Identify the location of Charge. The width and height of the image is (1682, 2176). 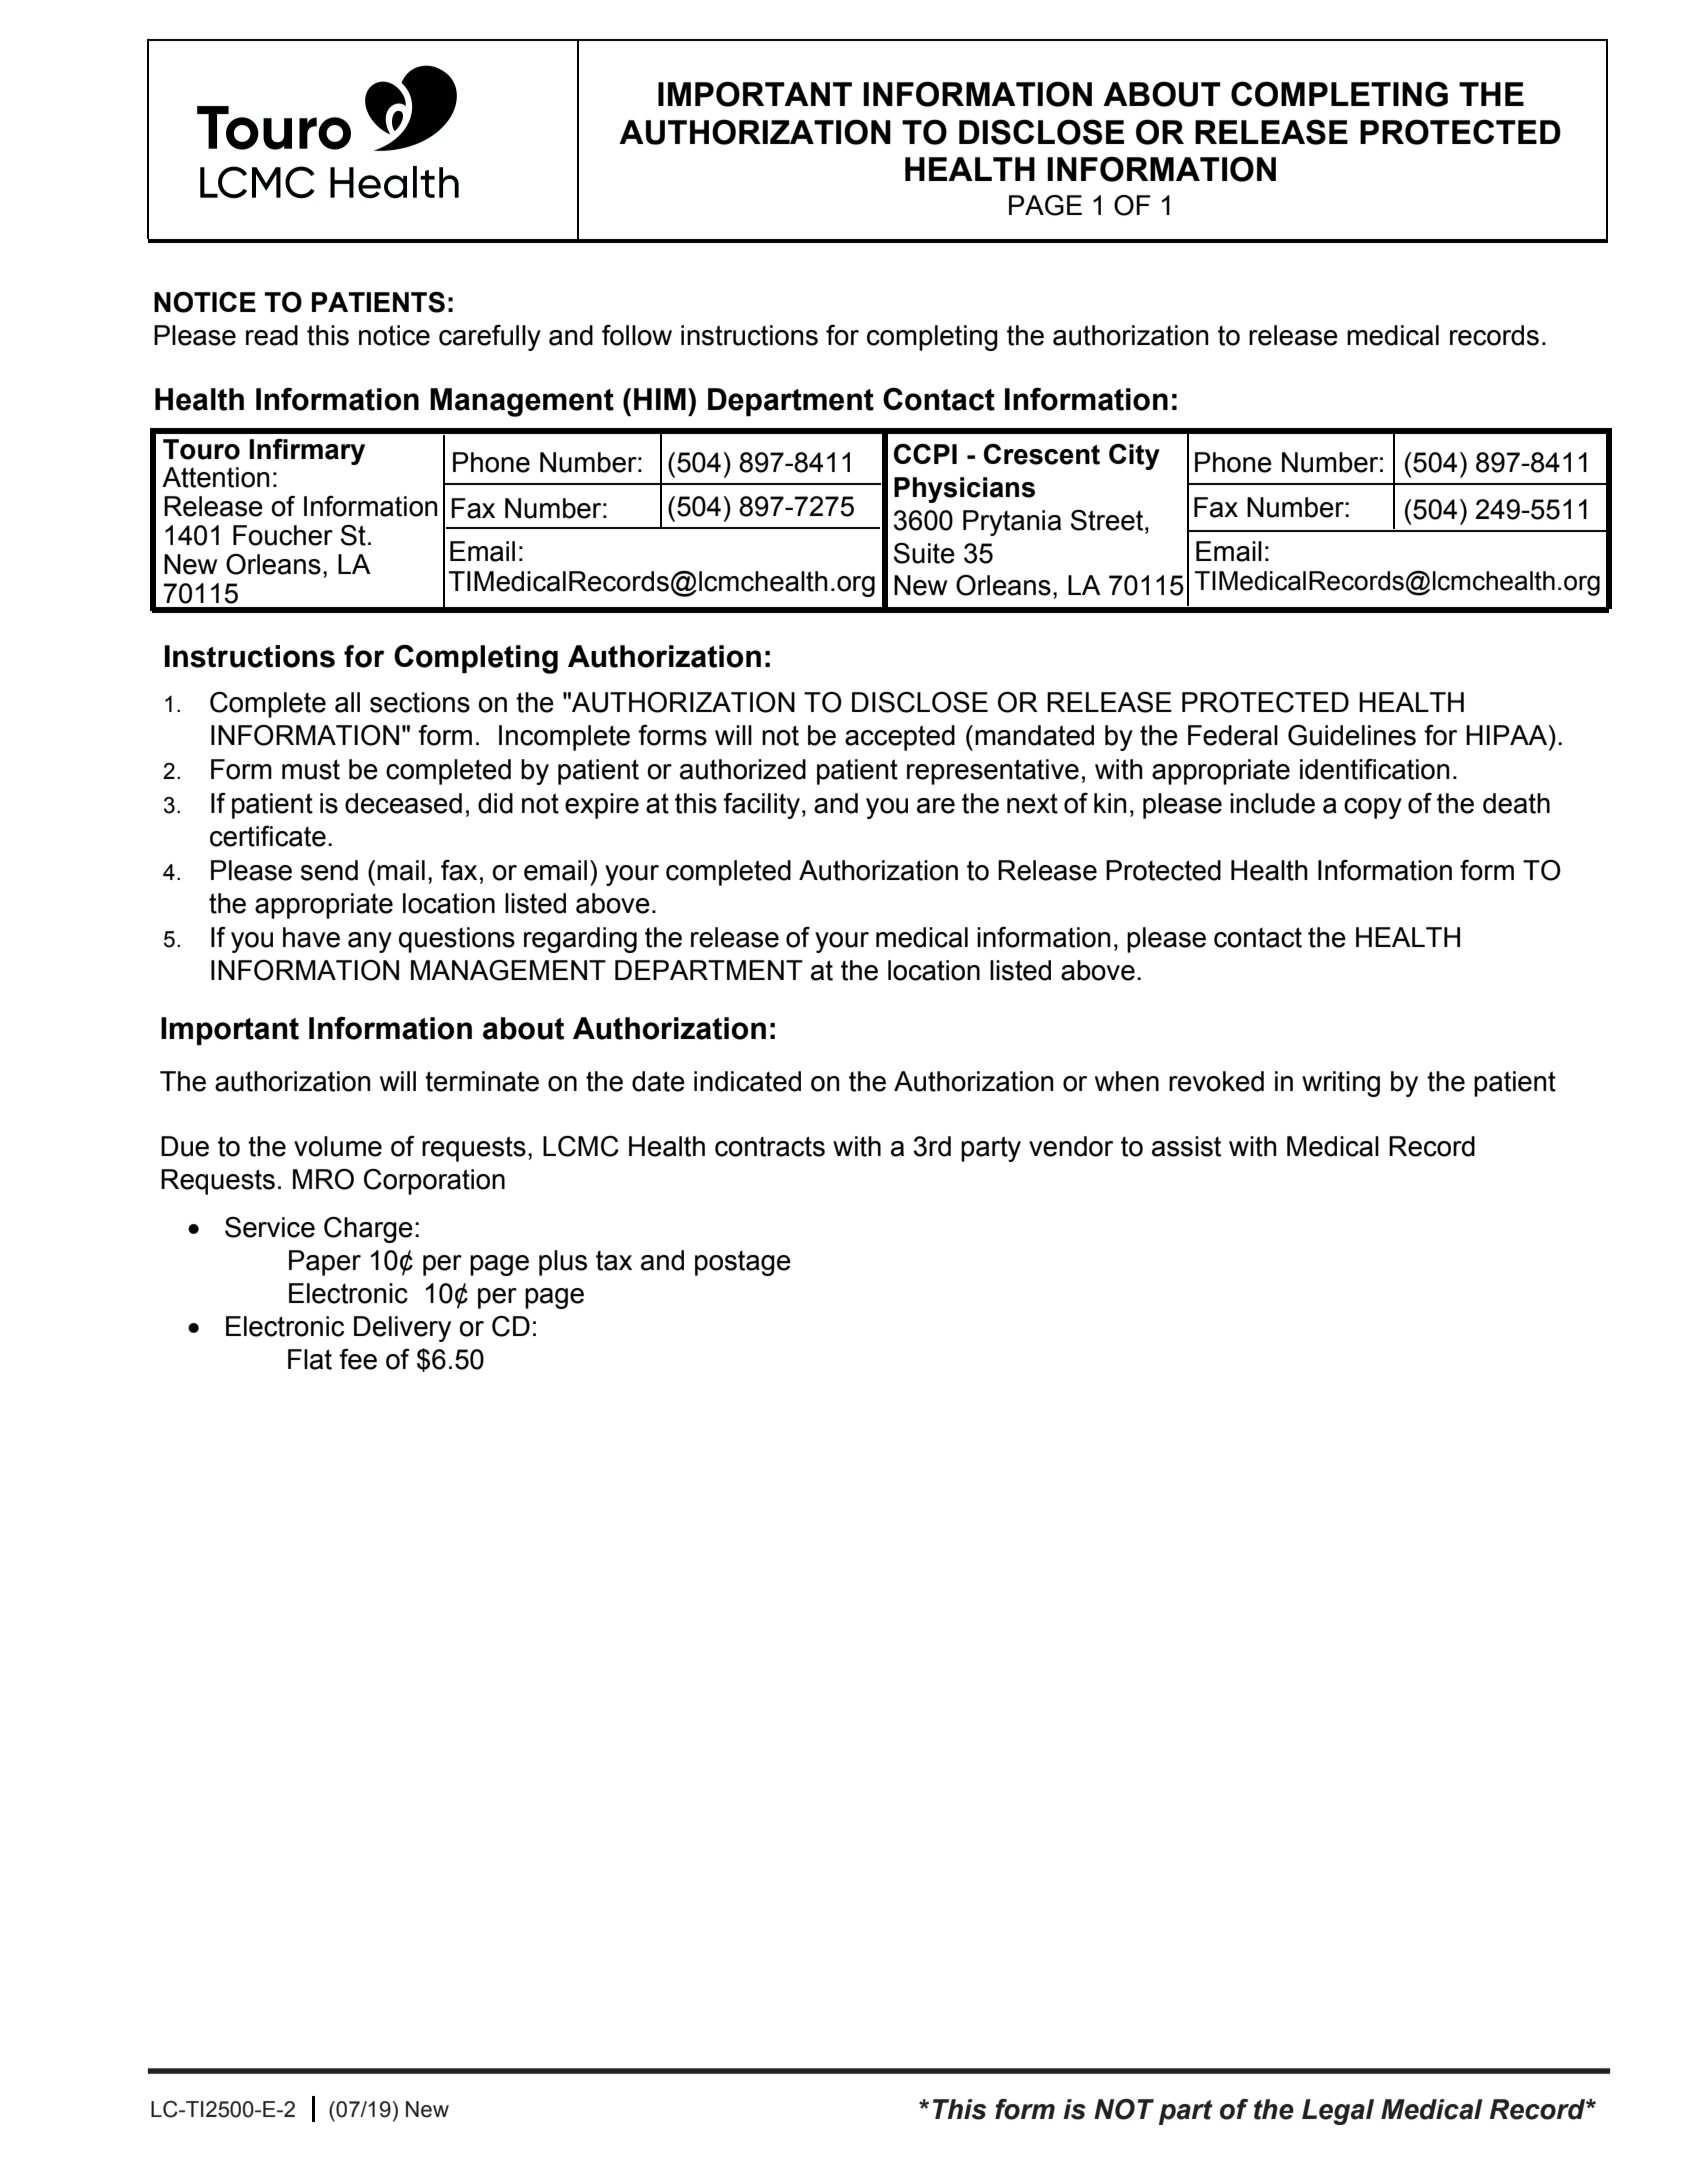
(368, 1230).
